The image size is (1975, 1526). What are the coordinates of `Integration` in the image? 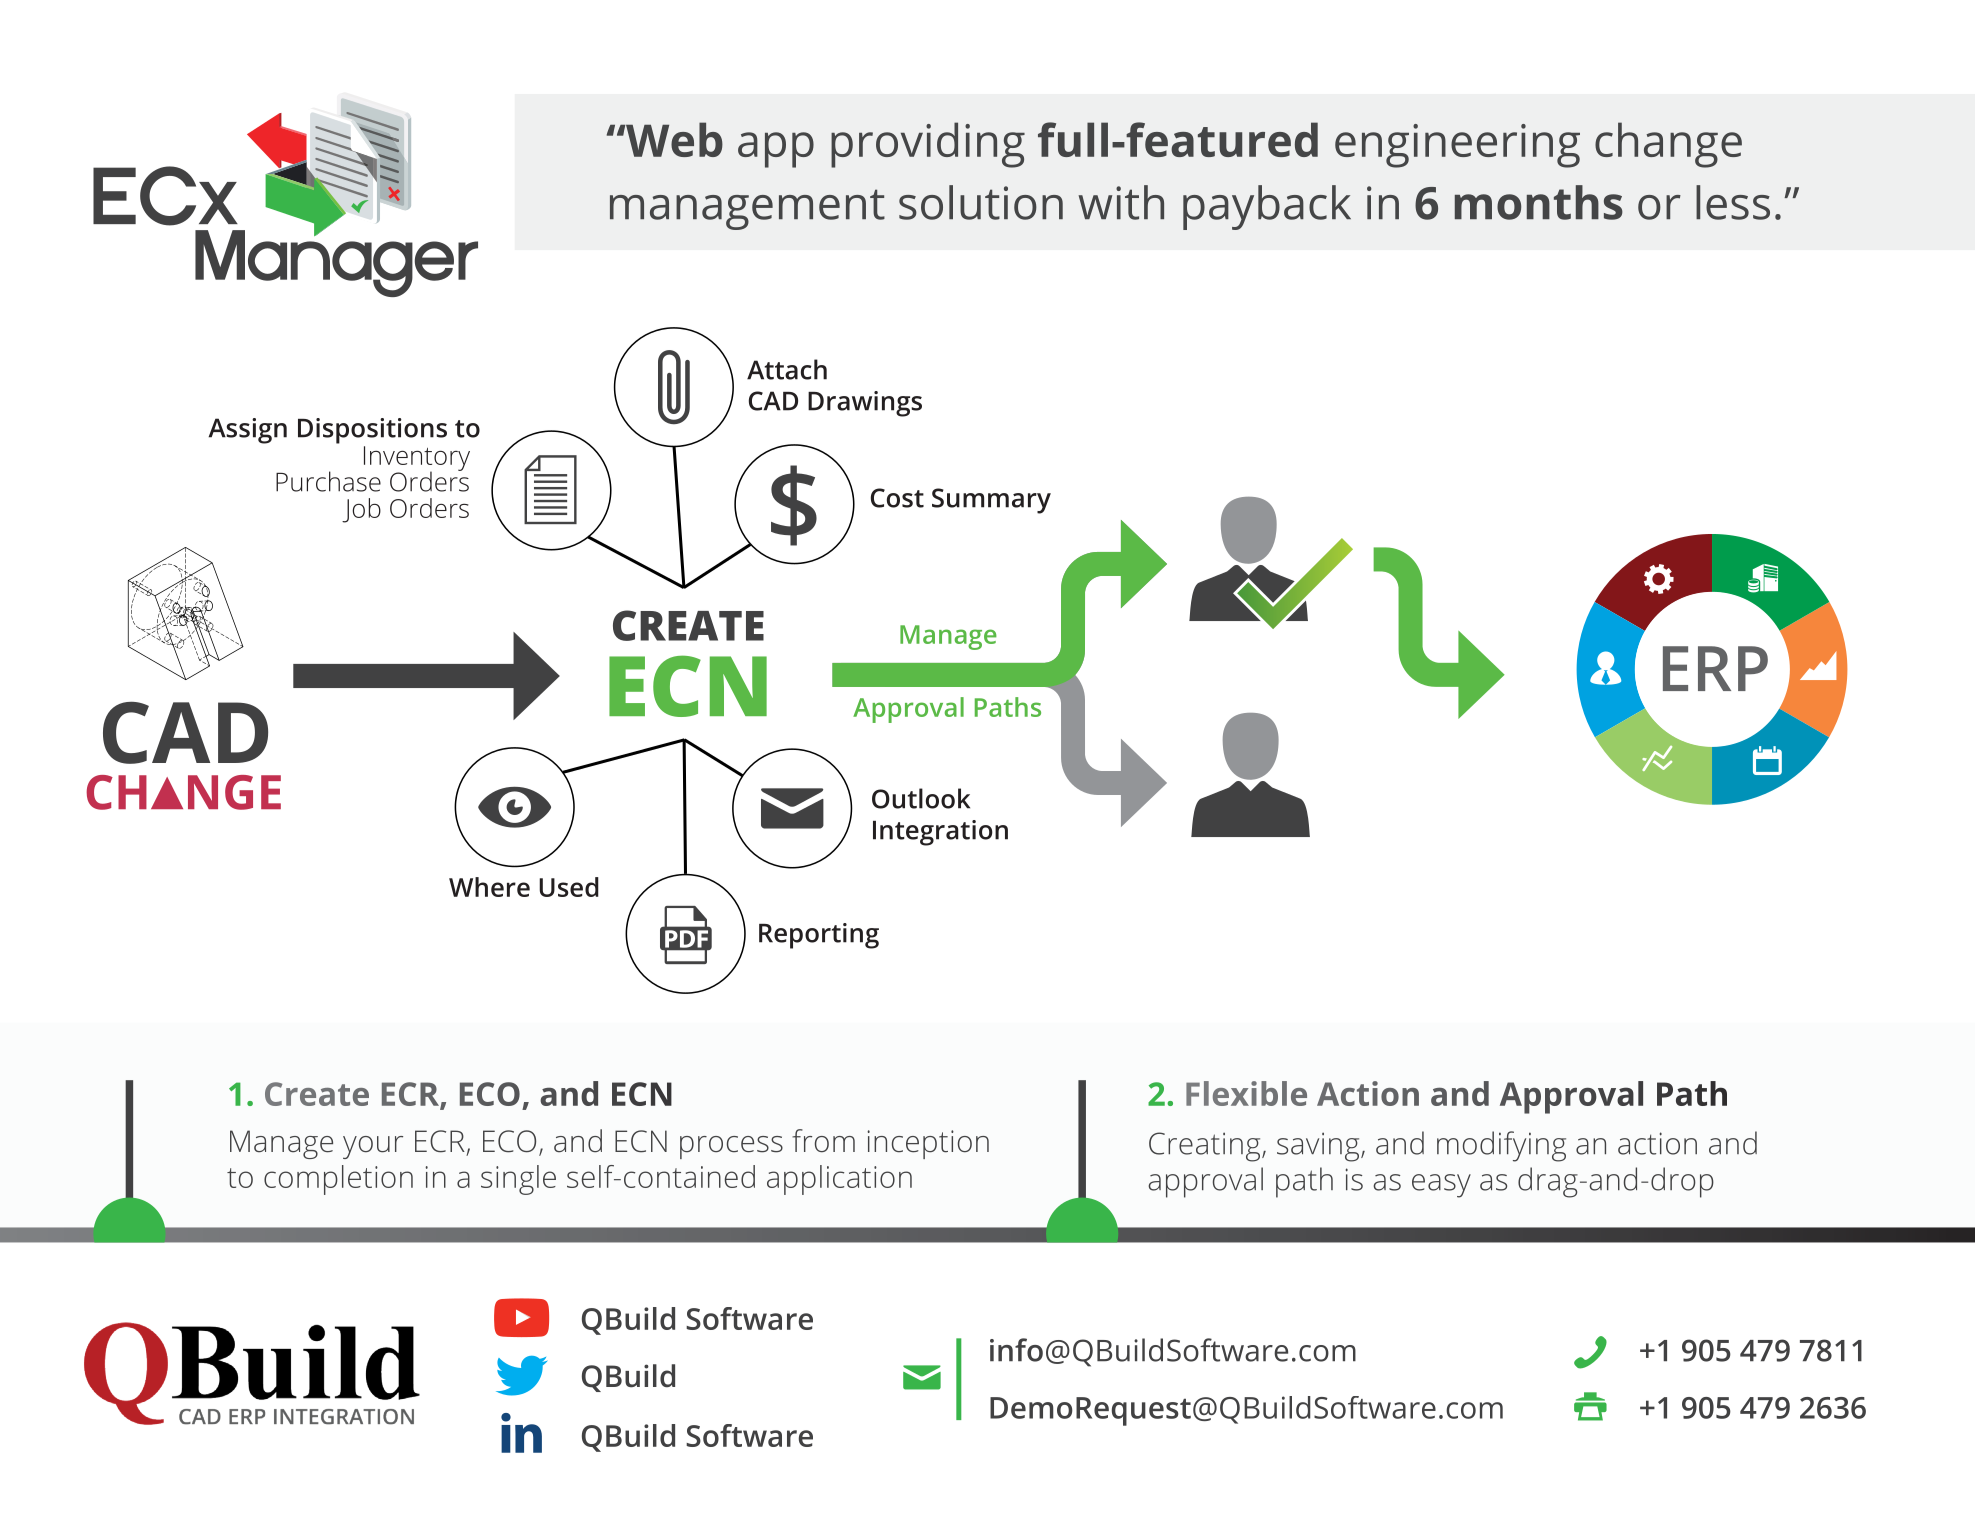 It's located at (940, 833).
